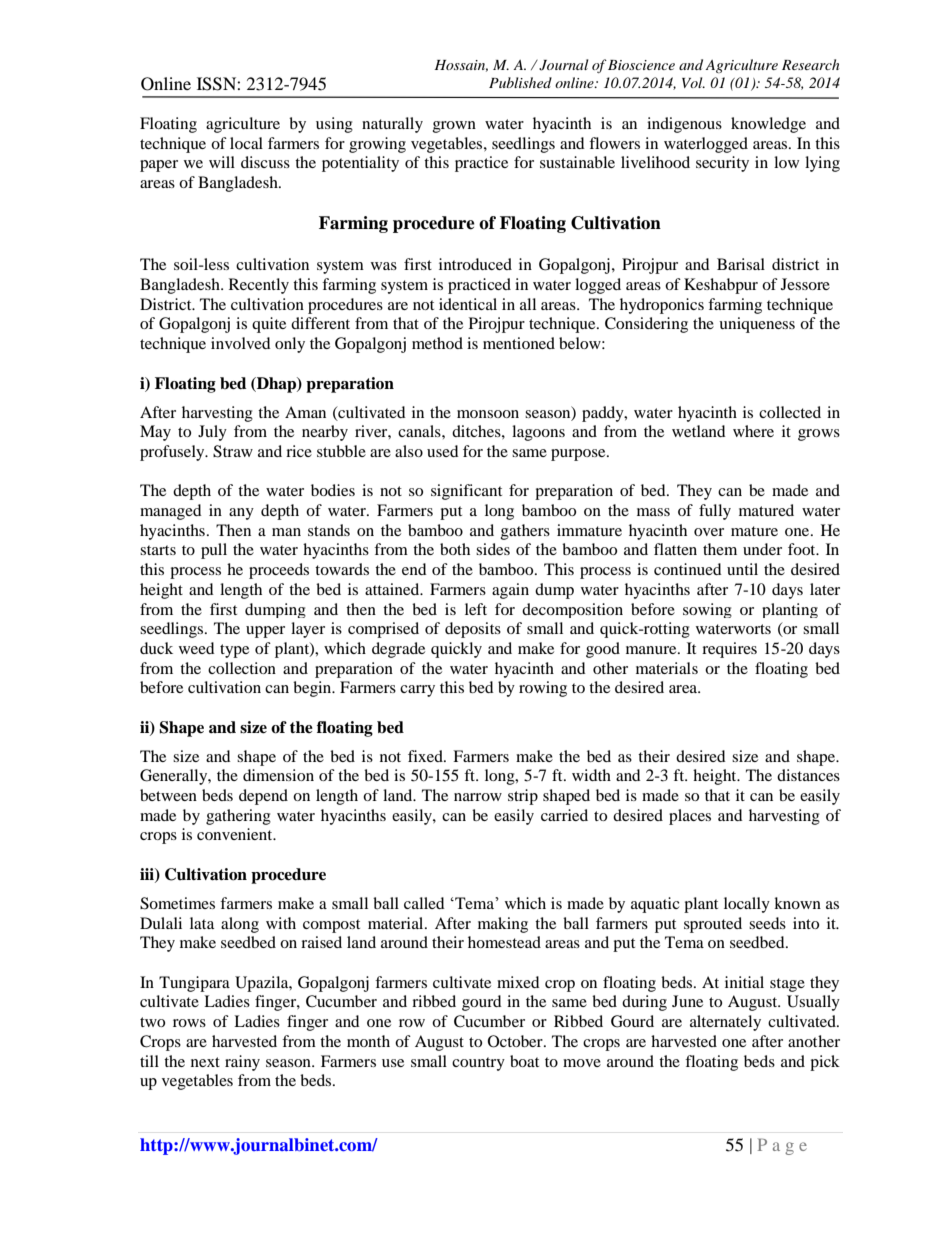 Image resolution: width=952 pixels, height=1233 pixels. Describe the element at coordinates (742, 569) in the document. I see `until` at that location.
